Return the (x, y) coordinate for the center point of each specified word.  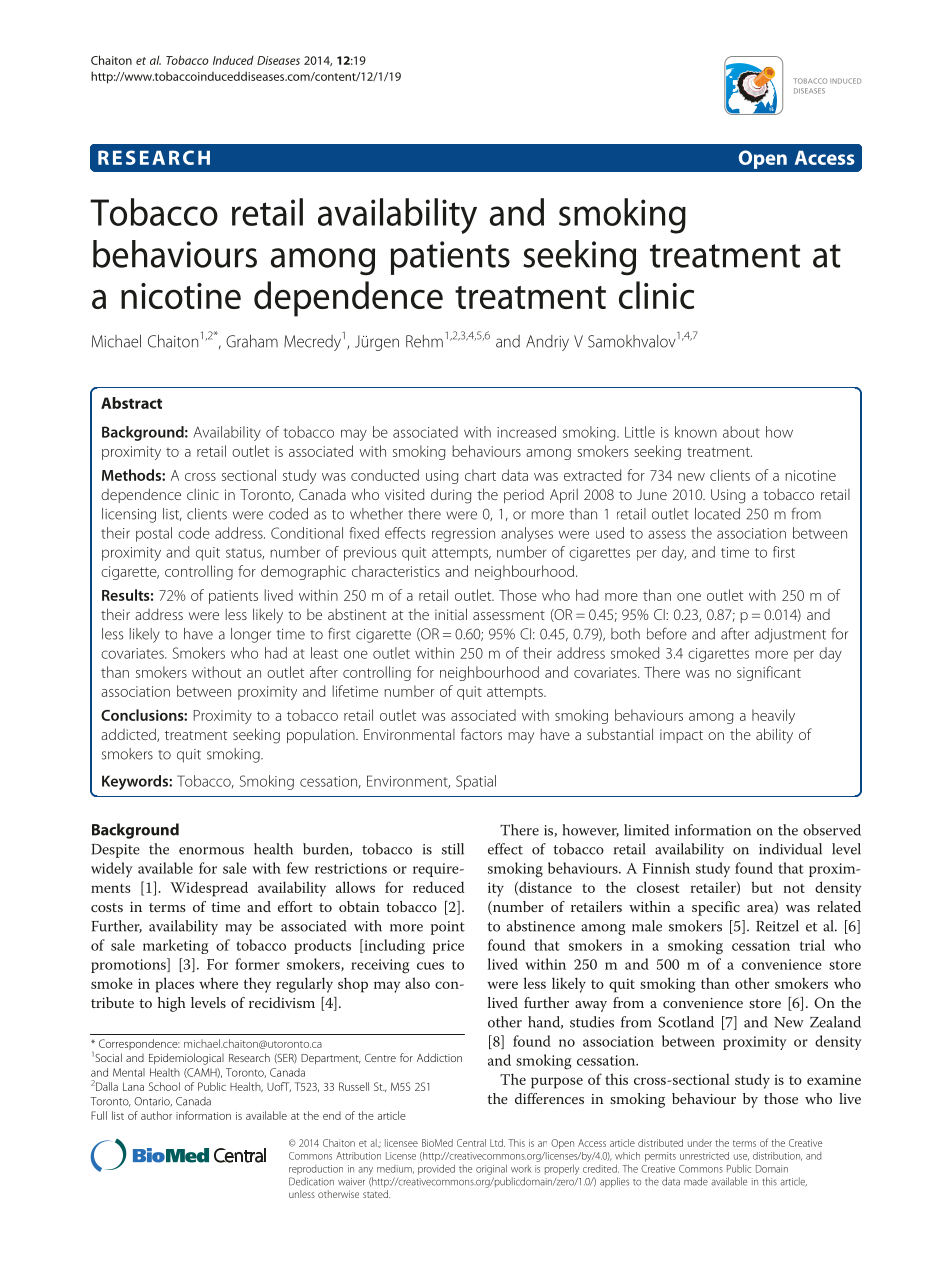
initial (451, 614)
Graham (252, 341)
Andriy (547, 343)
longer (251, 635)
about (741, 432)
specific (716, 908)
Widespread (209, 889)
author (156, 1115)
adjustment (790, 635)
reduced (438, 887)
